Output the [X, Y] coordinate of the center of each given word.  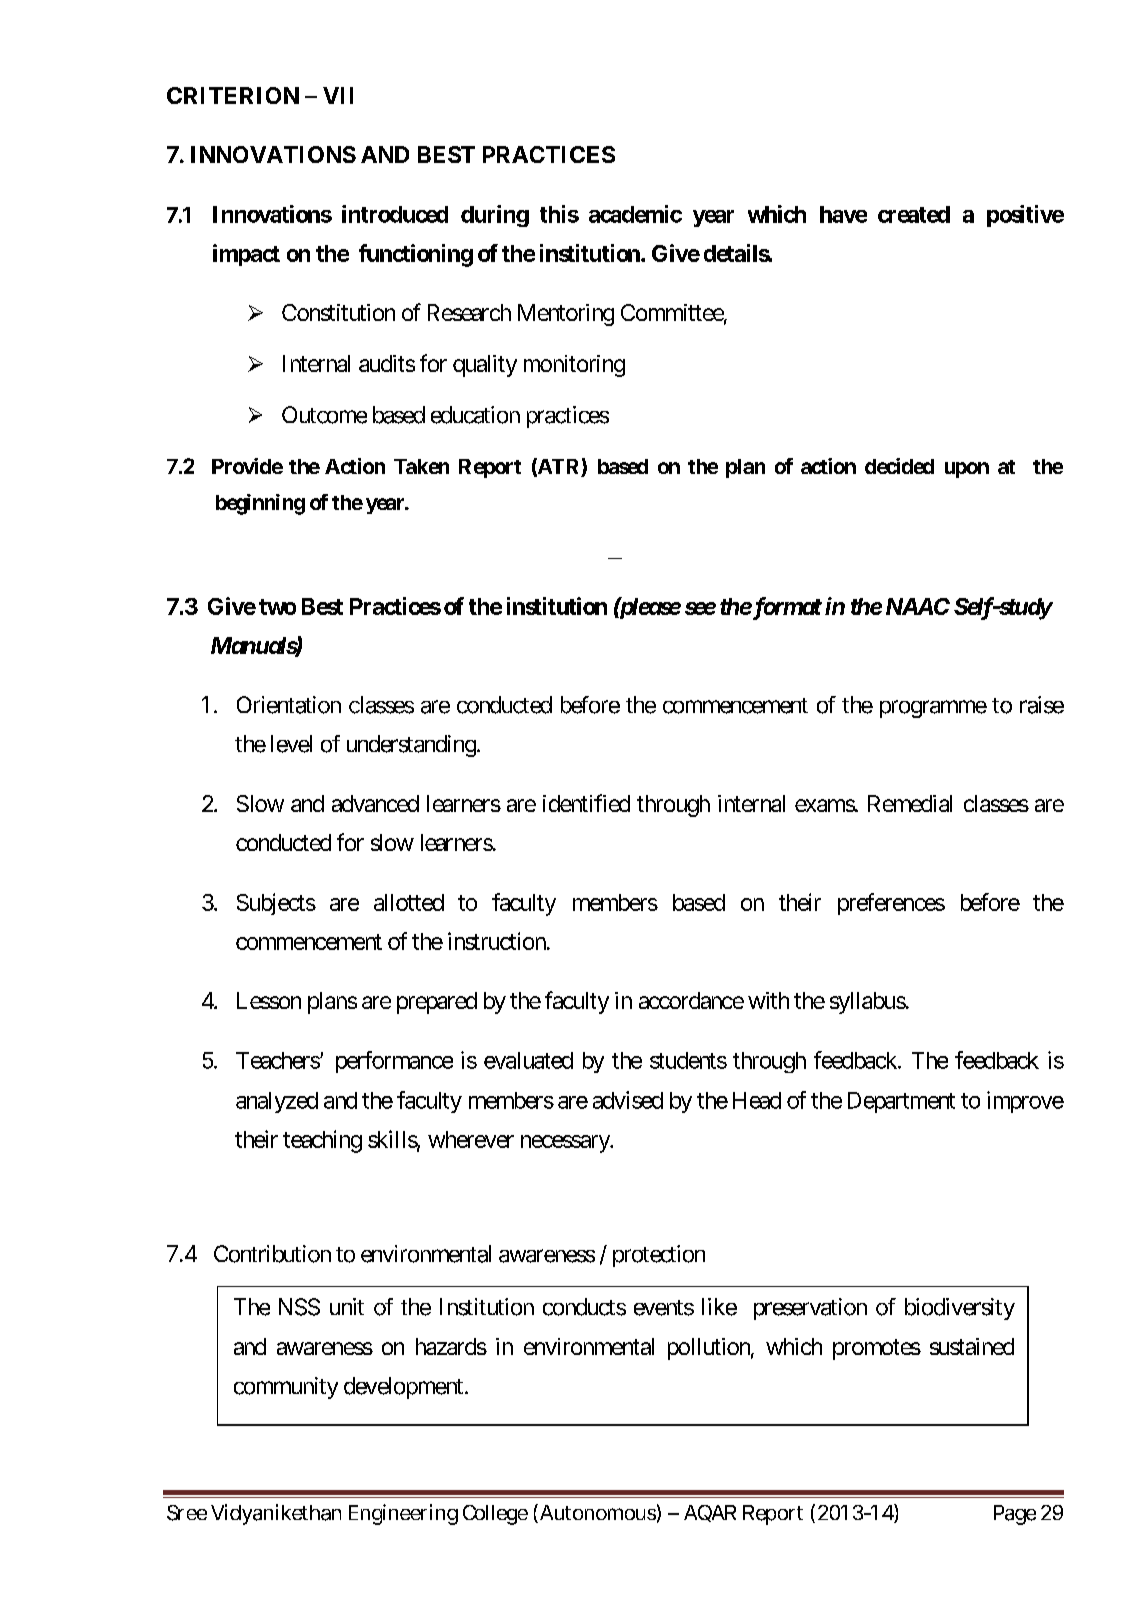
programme [933, 709]
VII [338, 95]
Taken [421, 466]
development [403, 1388]
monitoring [574, 366]
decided [899, 466]
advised [628, 1100]
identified [586, 803]
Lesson [269, 1000]
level [291, 744]
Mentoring [566, 315]
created [914, 214]
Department [901, 1102]
